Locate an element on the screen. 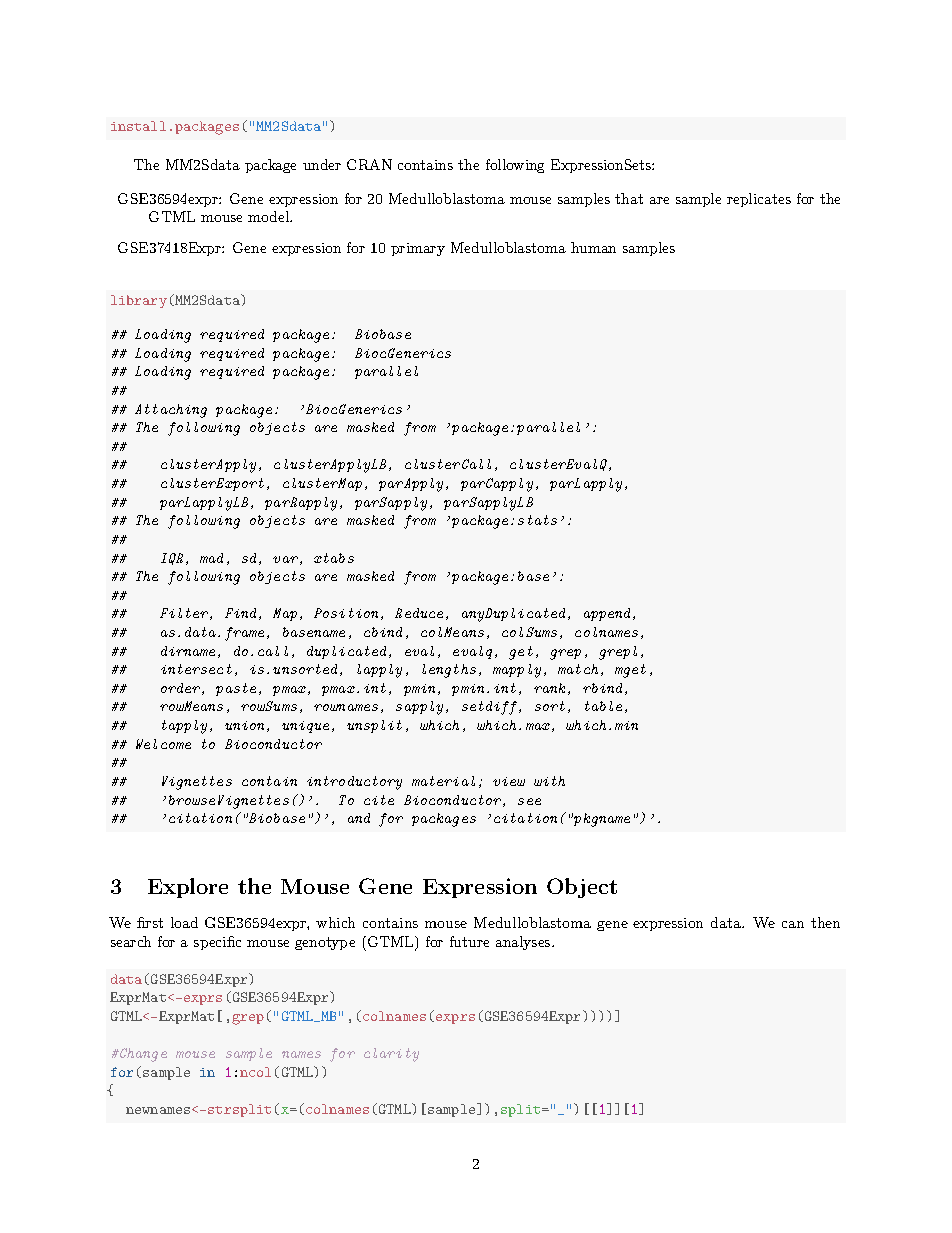 The image size is (952, 1233). primary is located at coordinates (418, 249).
